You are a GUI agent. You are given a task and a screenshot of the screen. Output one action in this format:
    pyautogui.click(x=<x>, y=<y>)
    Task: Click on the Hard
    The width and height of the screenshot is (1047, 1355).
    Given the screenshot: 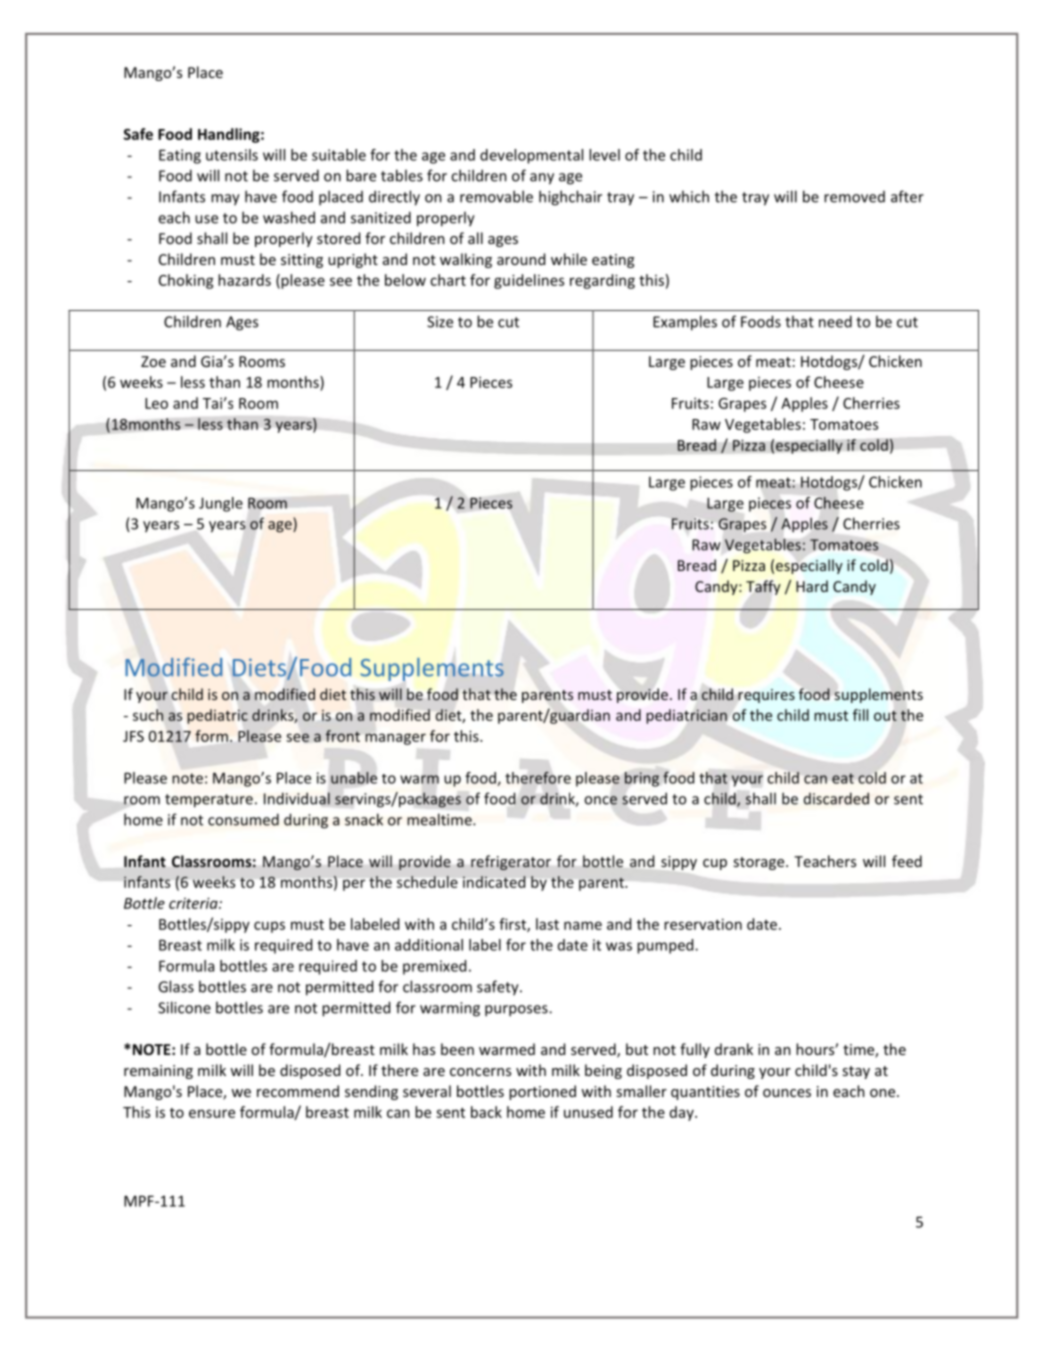 What is the action you would take?
    pyautogui.click(x=812, y=586)
